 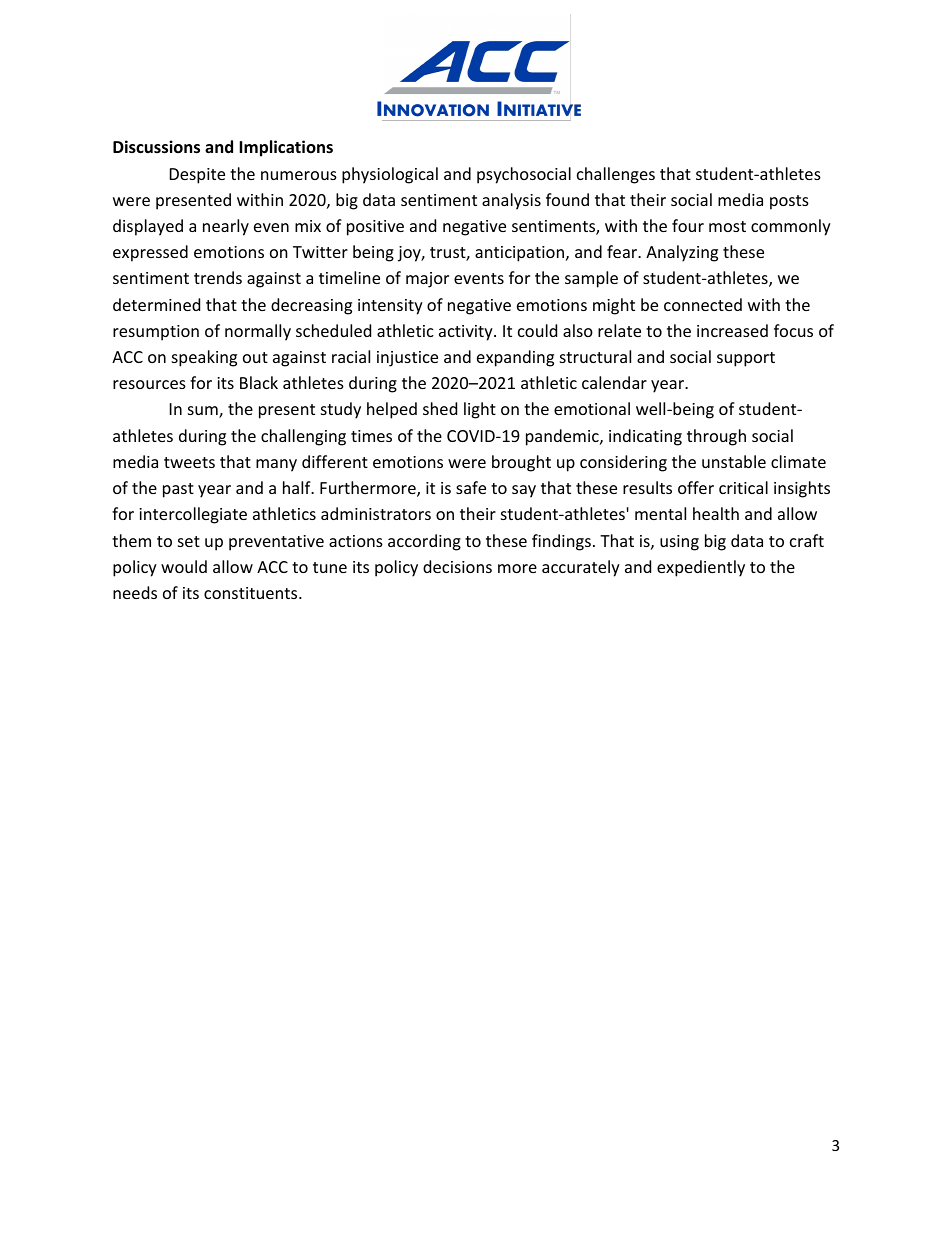 I want to click on using, so click(x=679, y=543).
